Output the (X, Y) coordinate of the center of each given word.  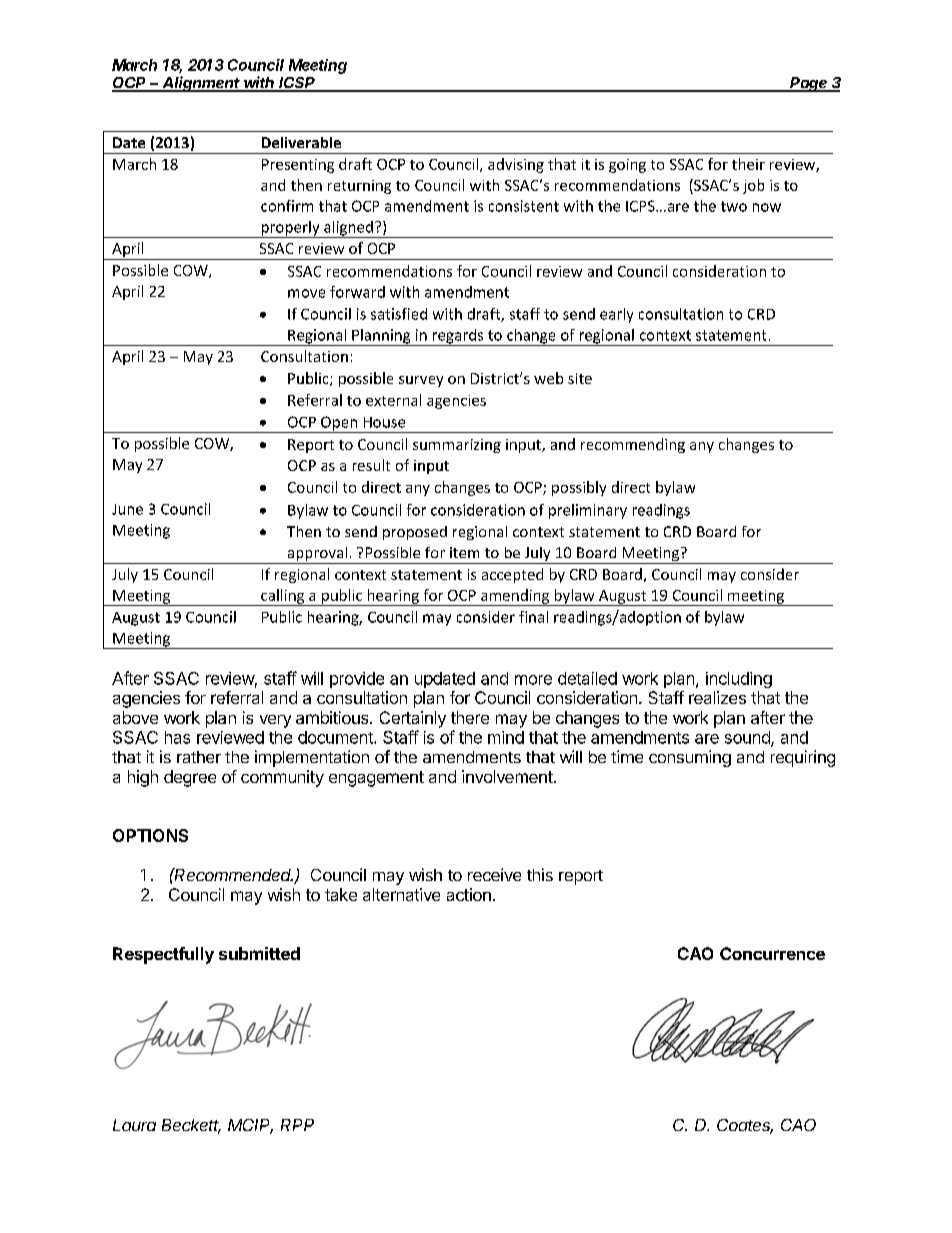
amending (515, 597)
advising (516, 165)
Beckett (191, 1126)
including (739, 680)
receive (494, 874)
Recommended (233, 874)
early (616, 315)
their (748, 164)
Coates (745, 1126)
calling (283, 597)
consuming (690, 758)
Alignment (202, 84)
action (469, 894)
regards (458, 337)
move (306, 293)
